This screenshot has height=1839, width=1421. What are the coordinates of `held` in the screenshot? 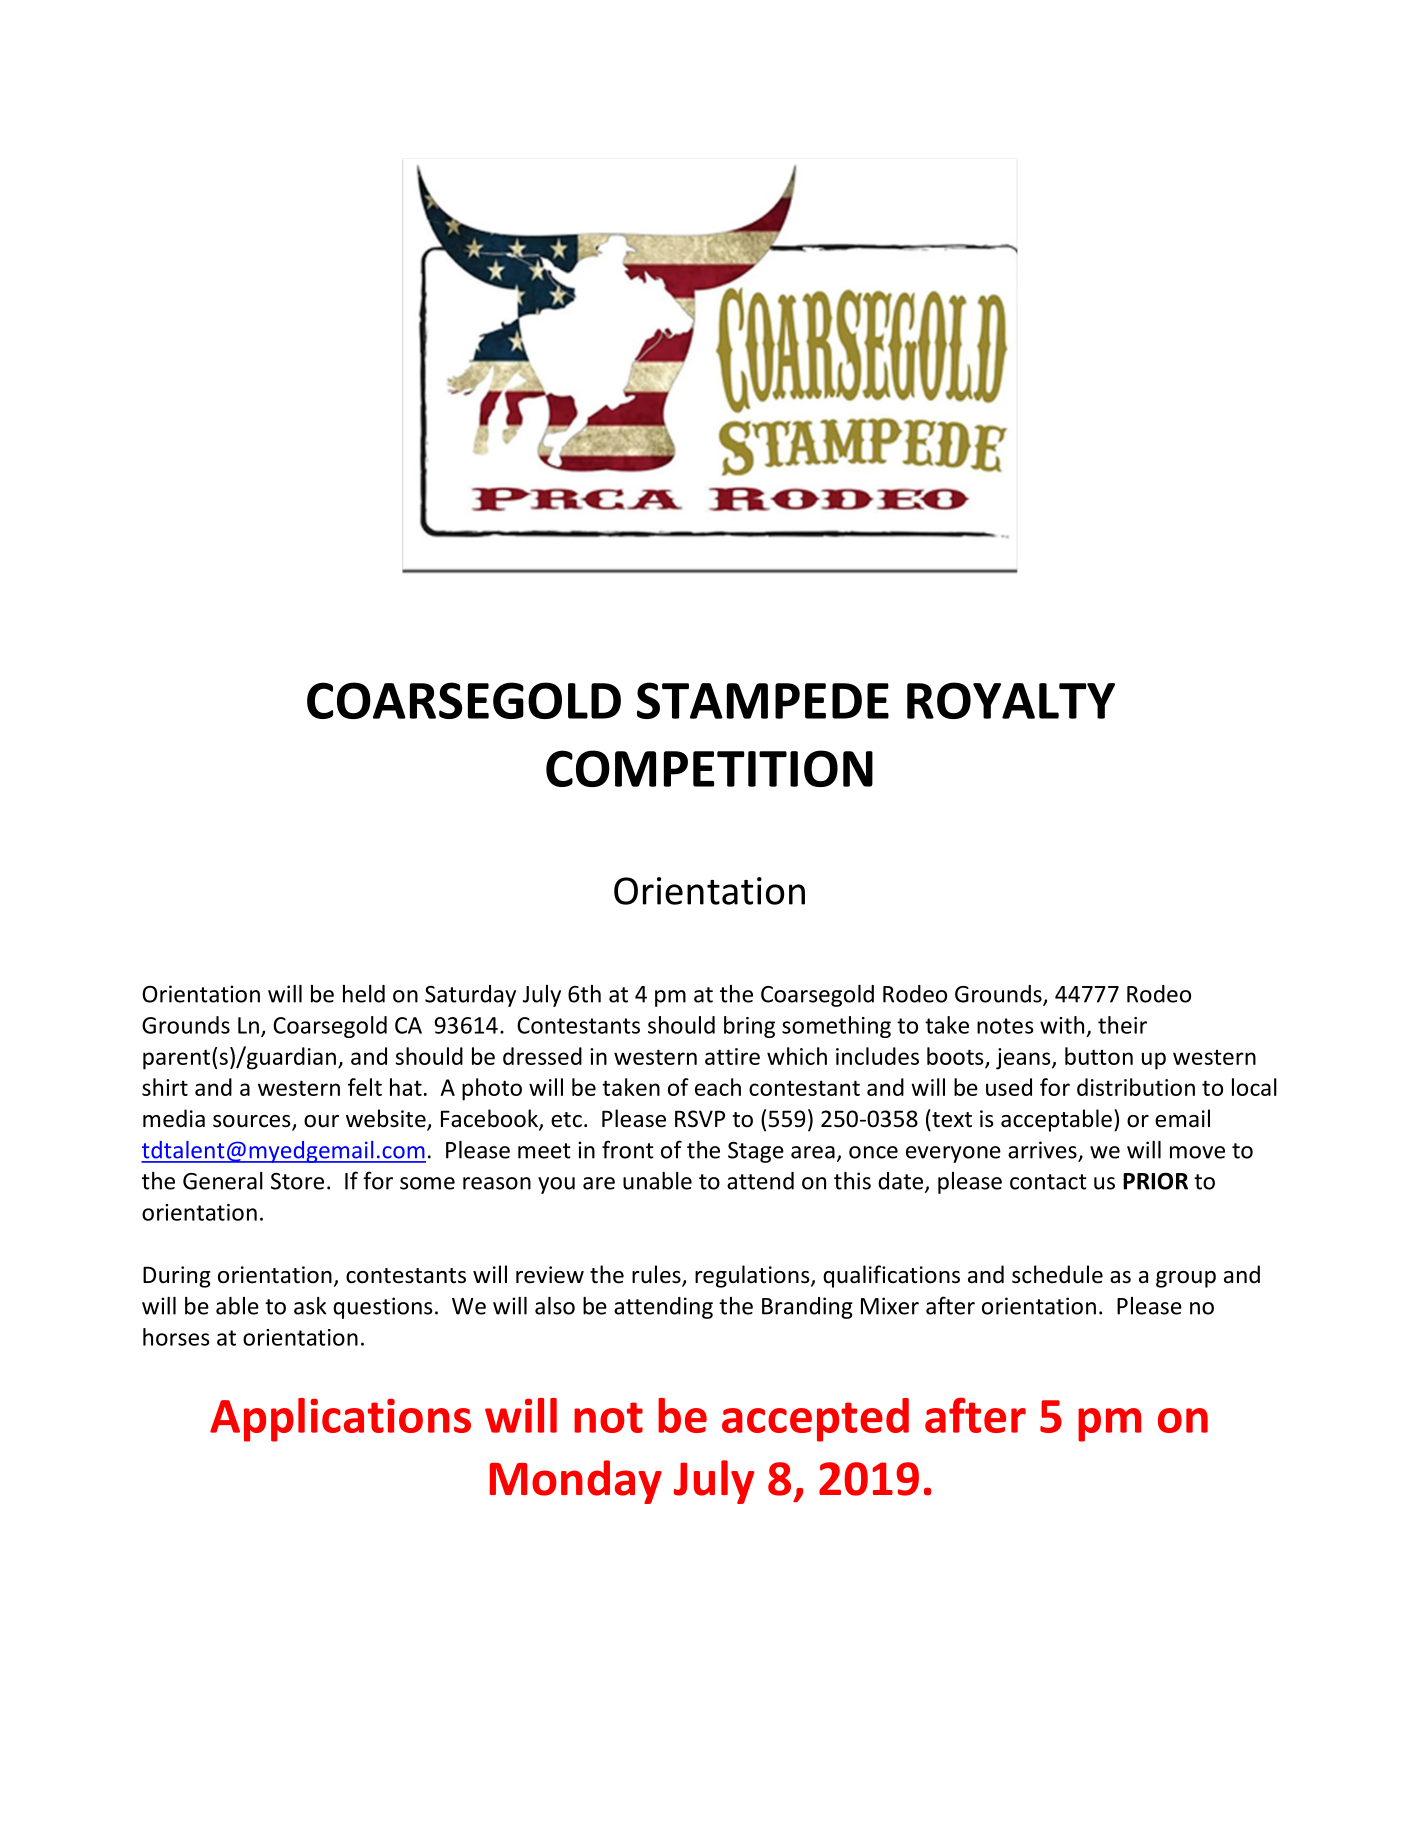 It's located at (364, 994).
